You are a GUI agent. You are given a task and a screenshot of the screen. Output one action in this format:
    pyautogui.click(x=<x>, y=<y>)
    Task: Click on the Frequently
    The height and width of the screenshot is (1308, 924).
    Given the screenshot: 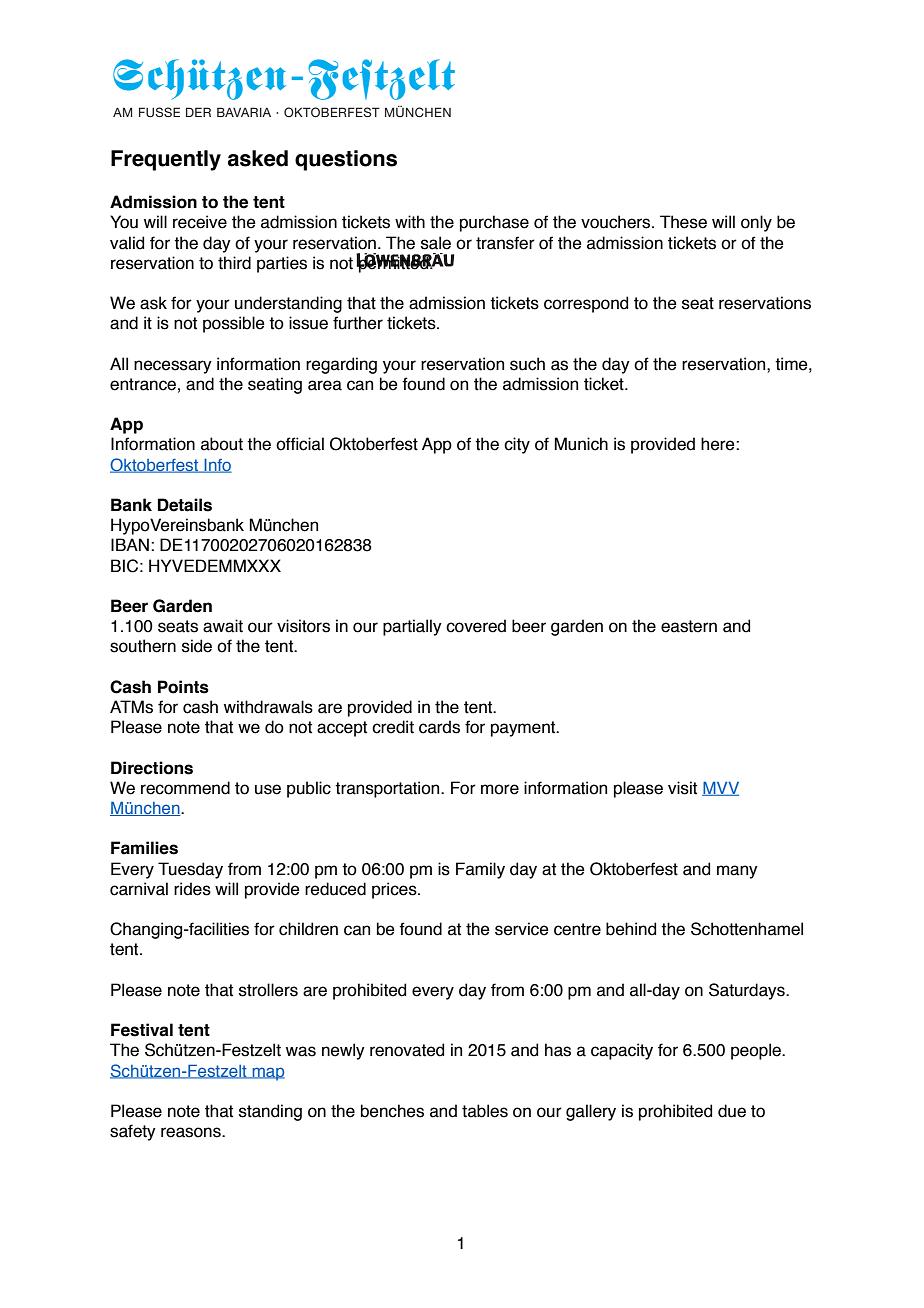 What is the action you would take?
    pyautogui.click(x=166, y=160)
